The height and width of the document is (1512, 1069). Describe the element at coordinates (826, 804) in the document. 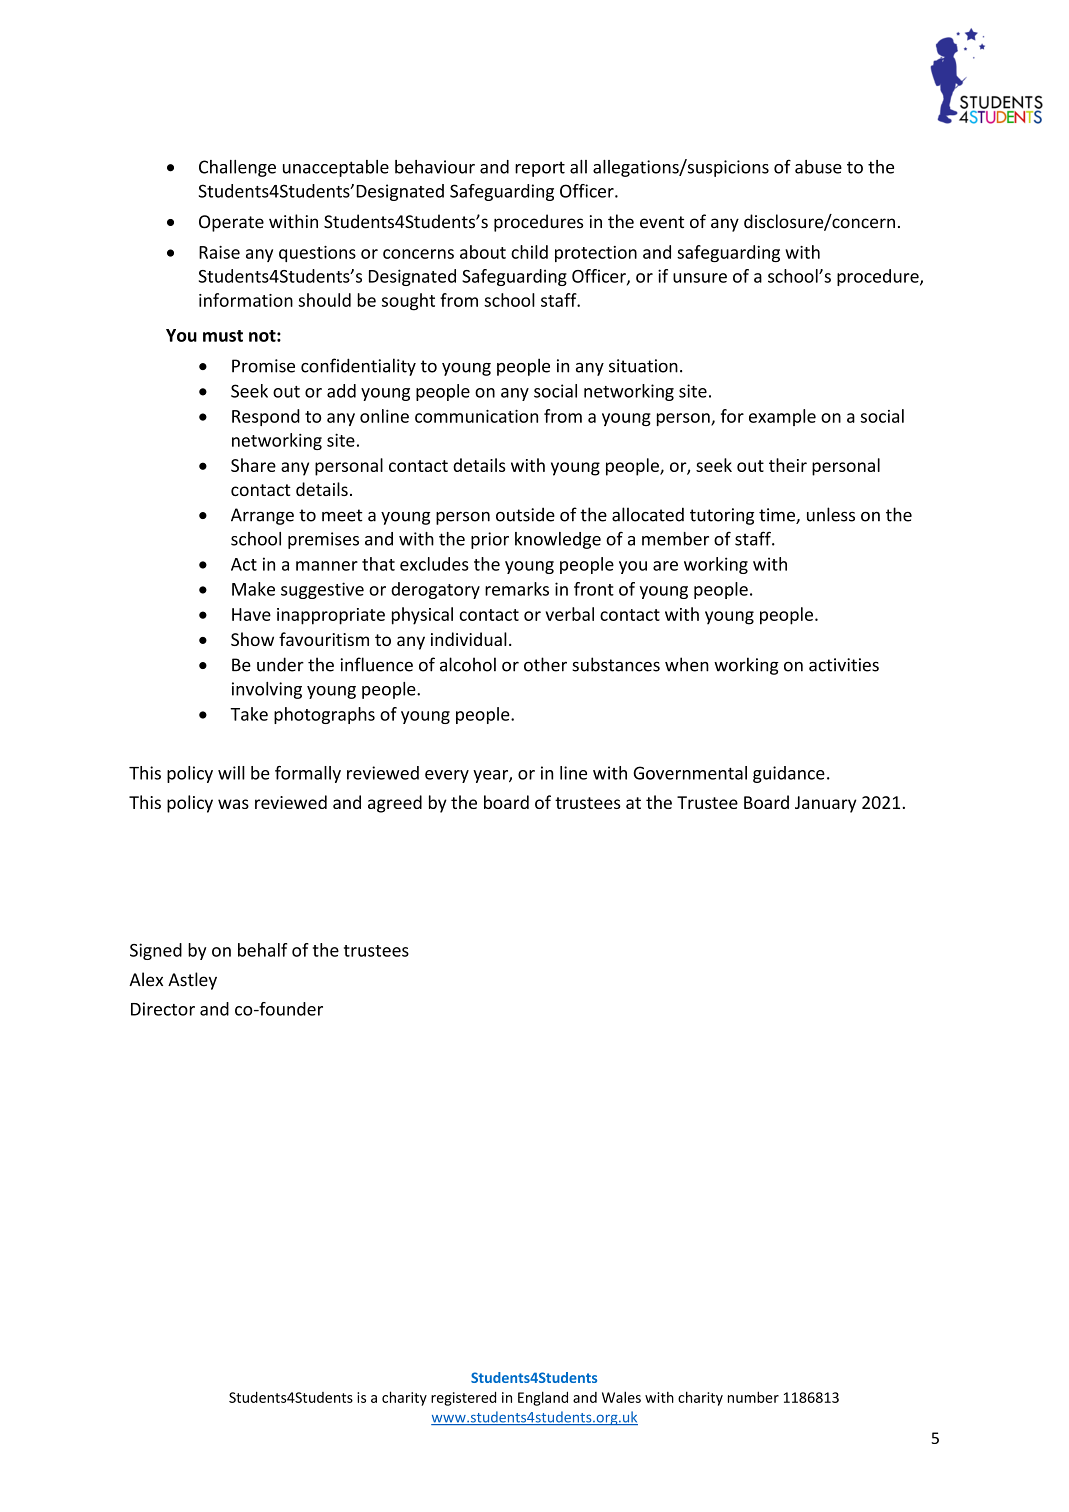

I see `January` at that location.
